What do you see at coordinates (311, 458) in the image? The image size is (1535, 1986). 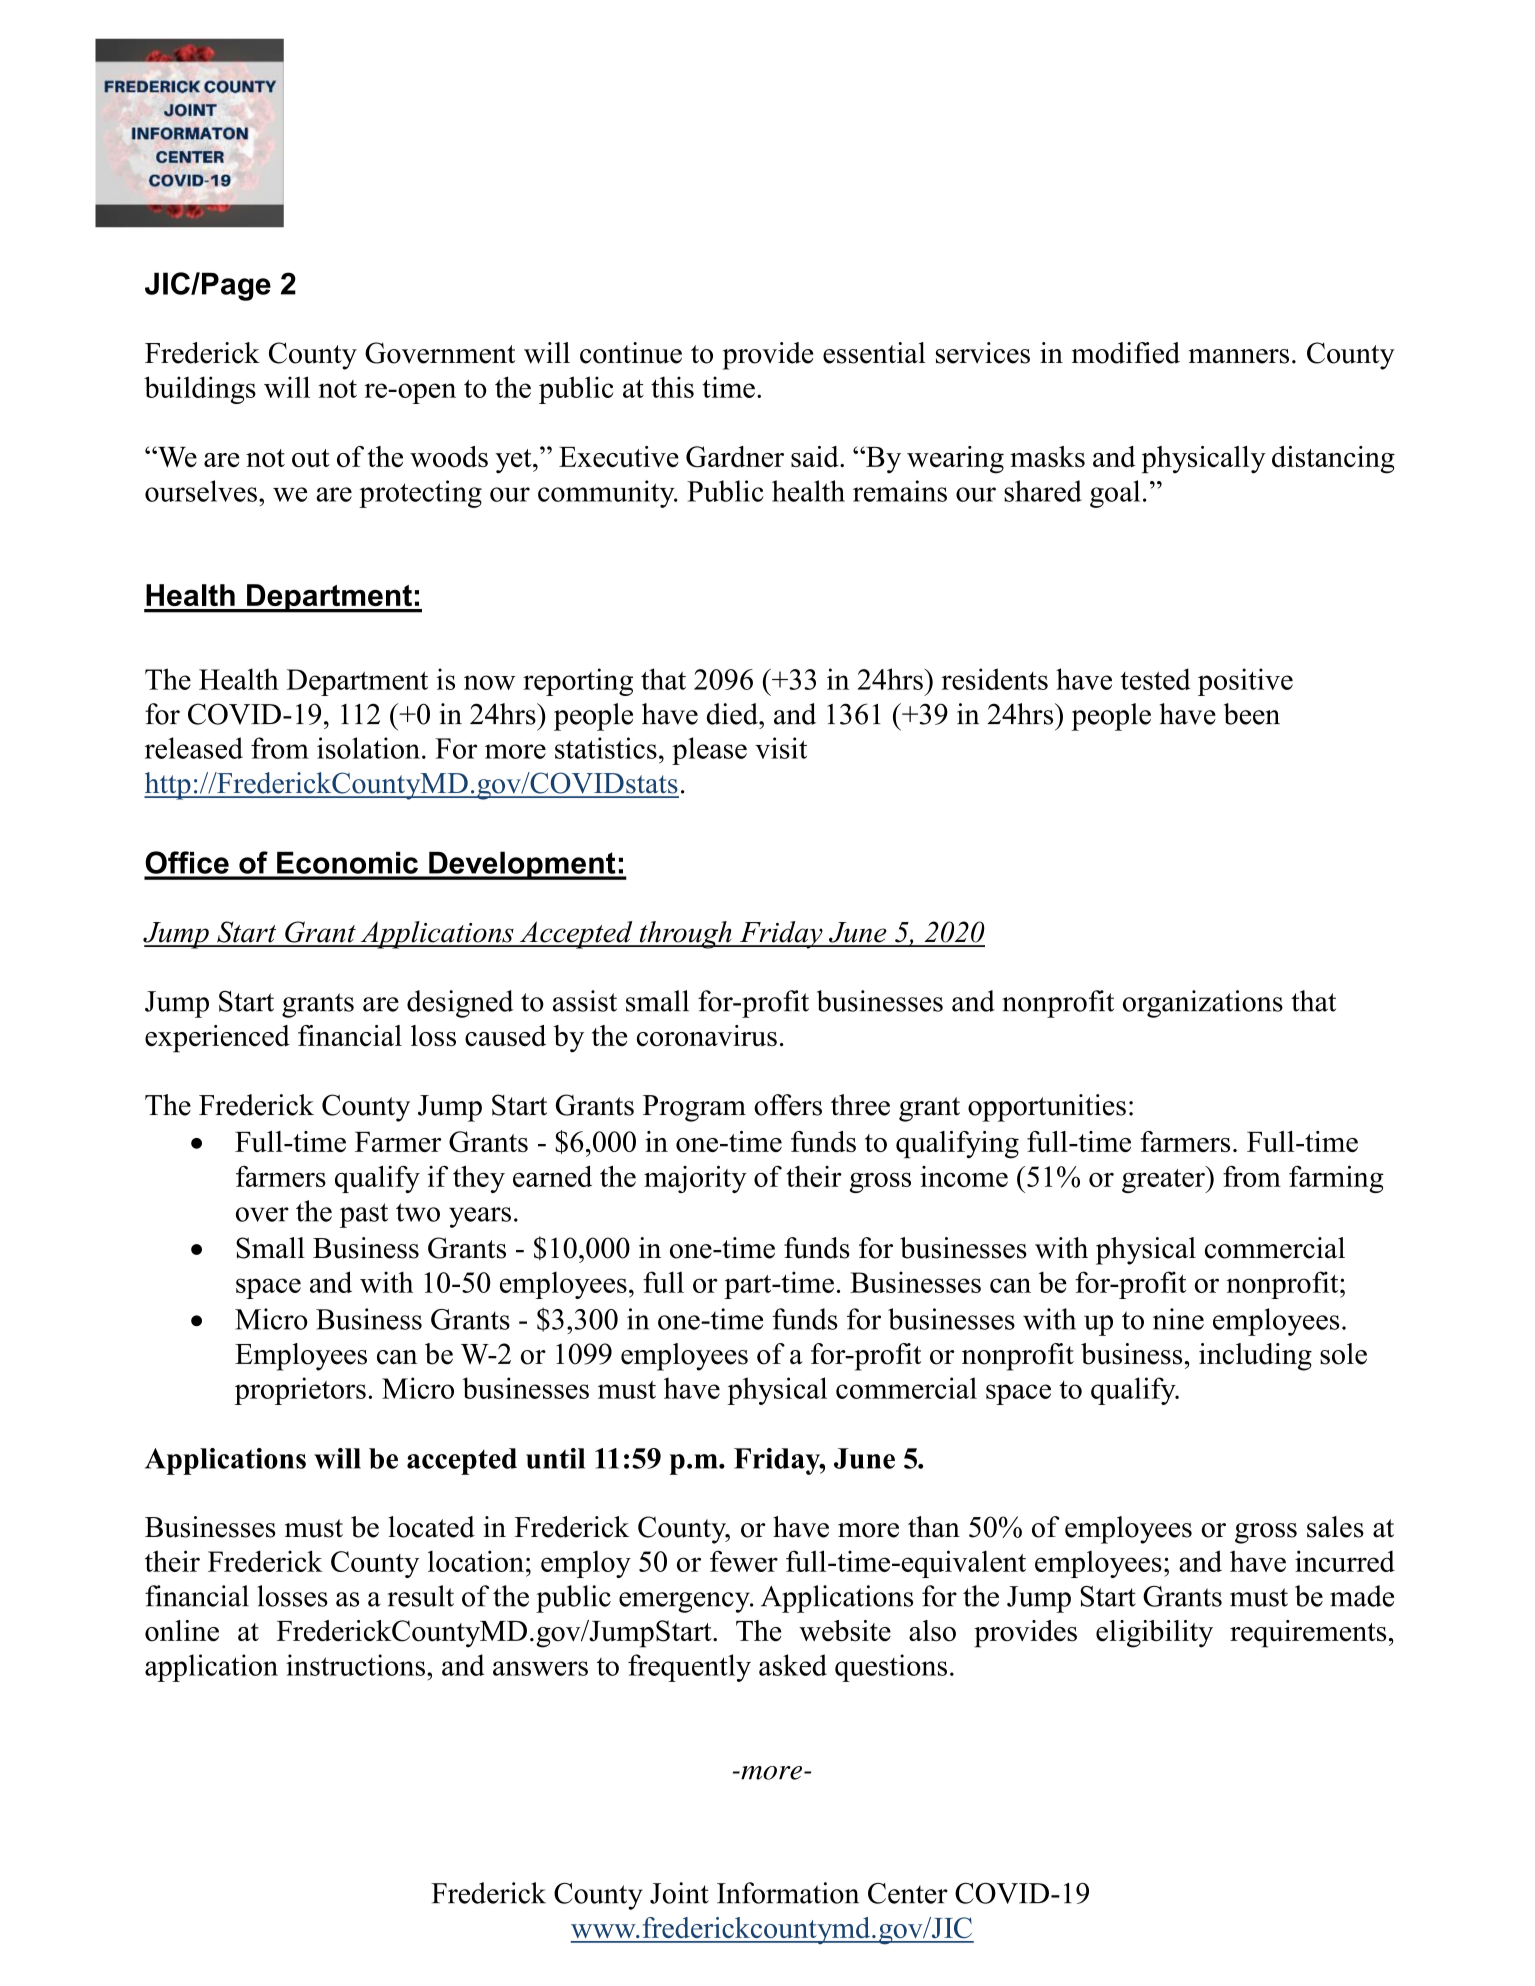 I see `out` at bounding box center [311, 458].
